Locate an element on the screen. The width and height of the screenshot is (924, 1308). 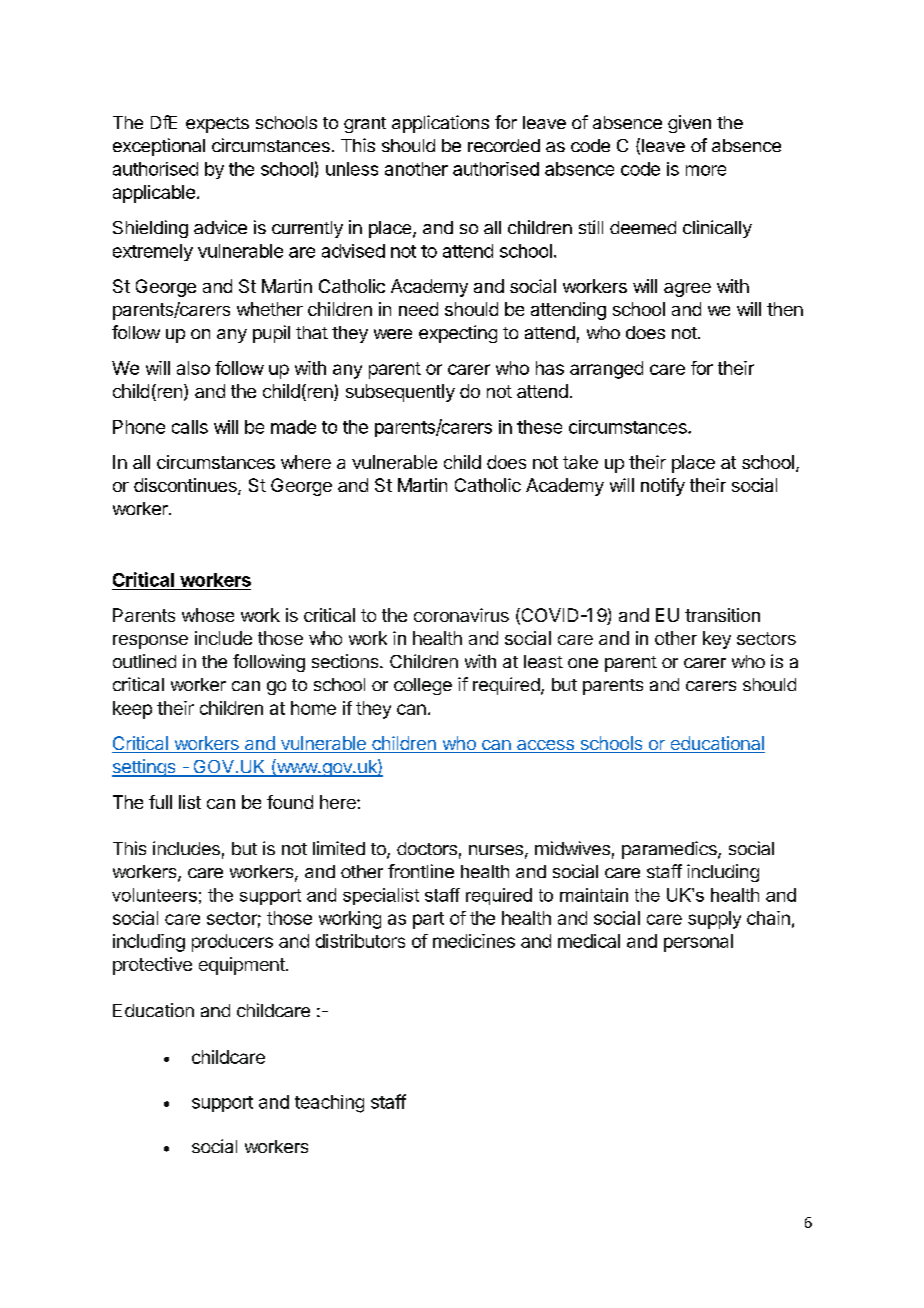
more is located at coordinates (706, 170).
